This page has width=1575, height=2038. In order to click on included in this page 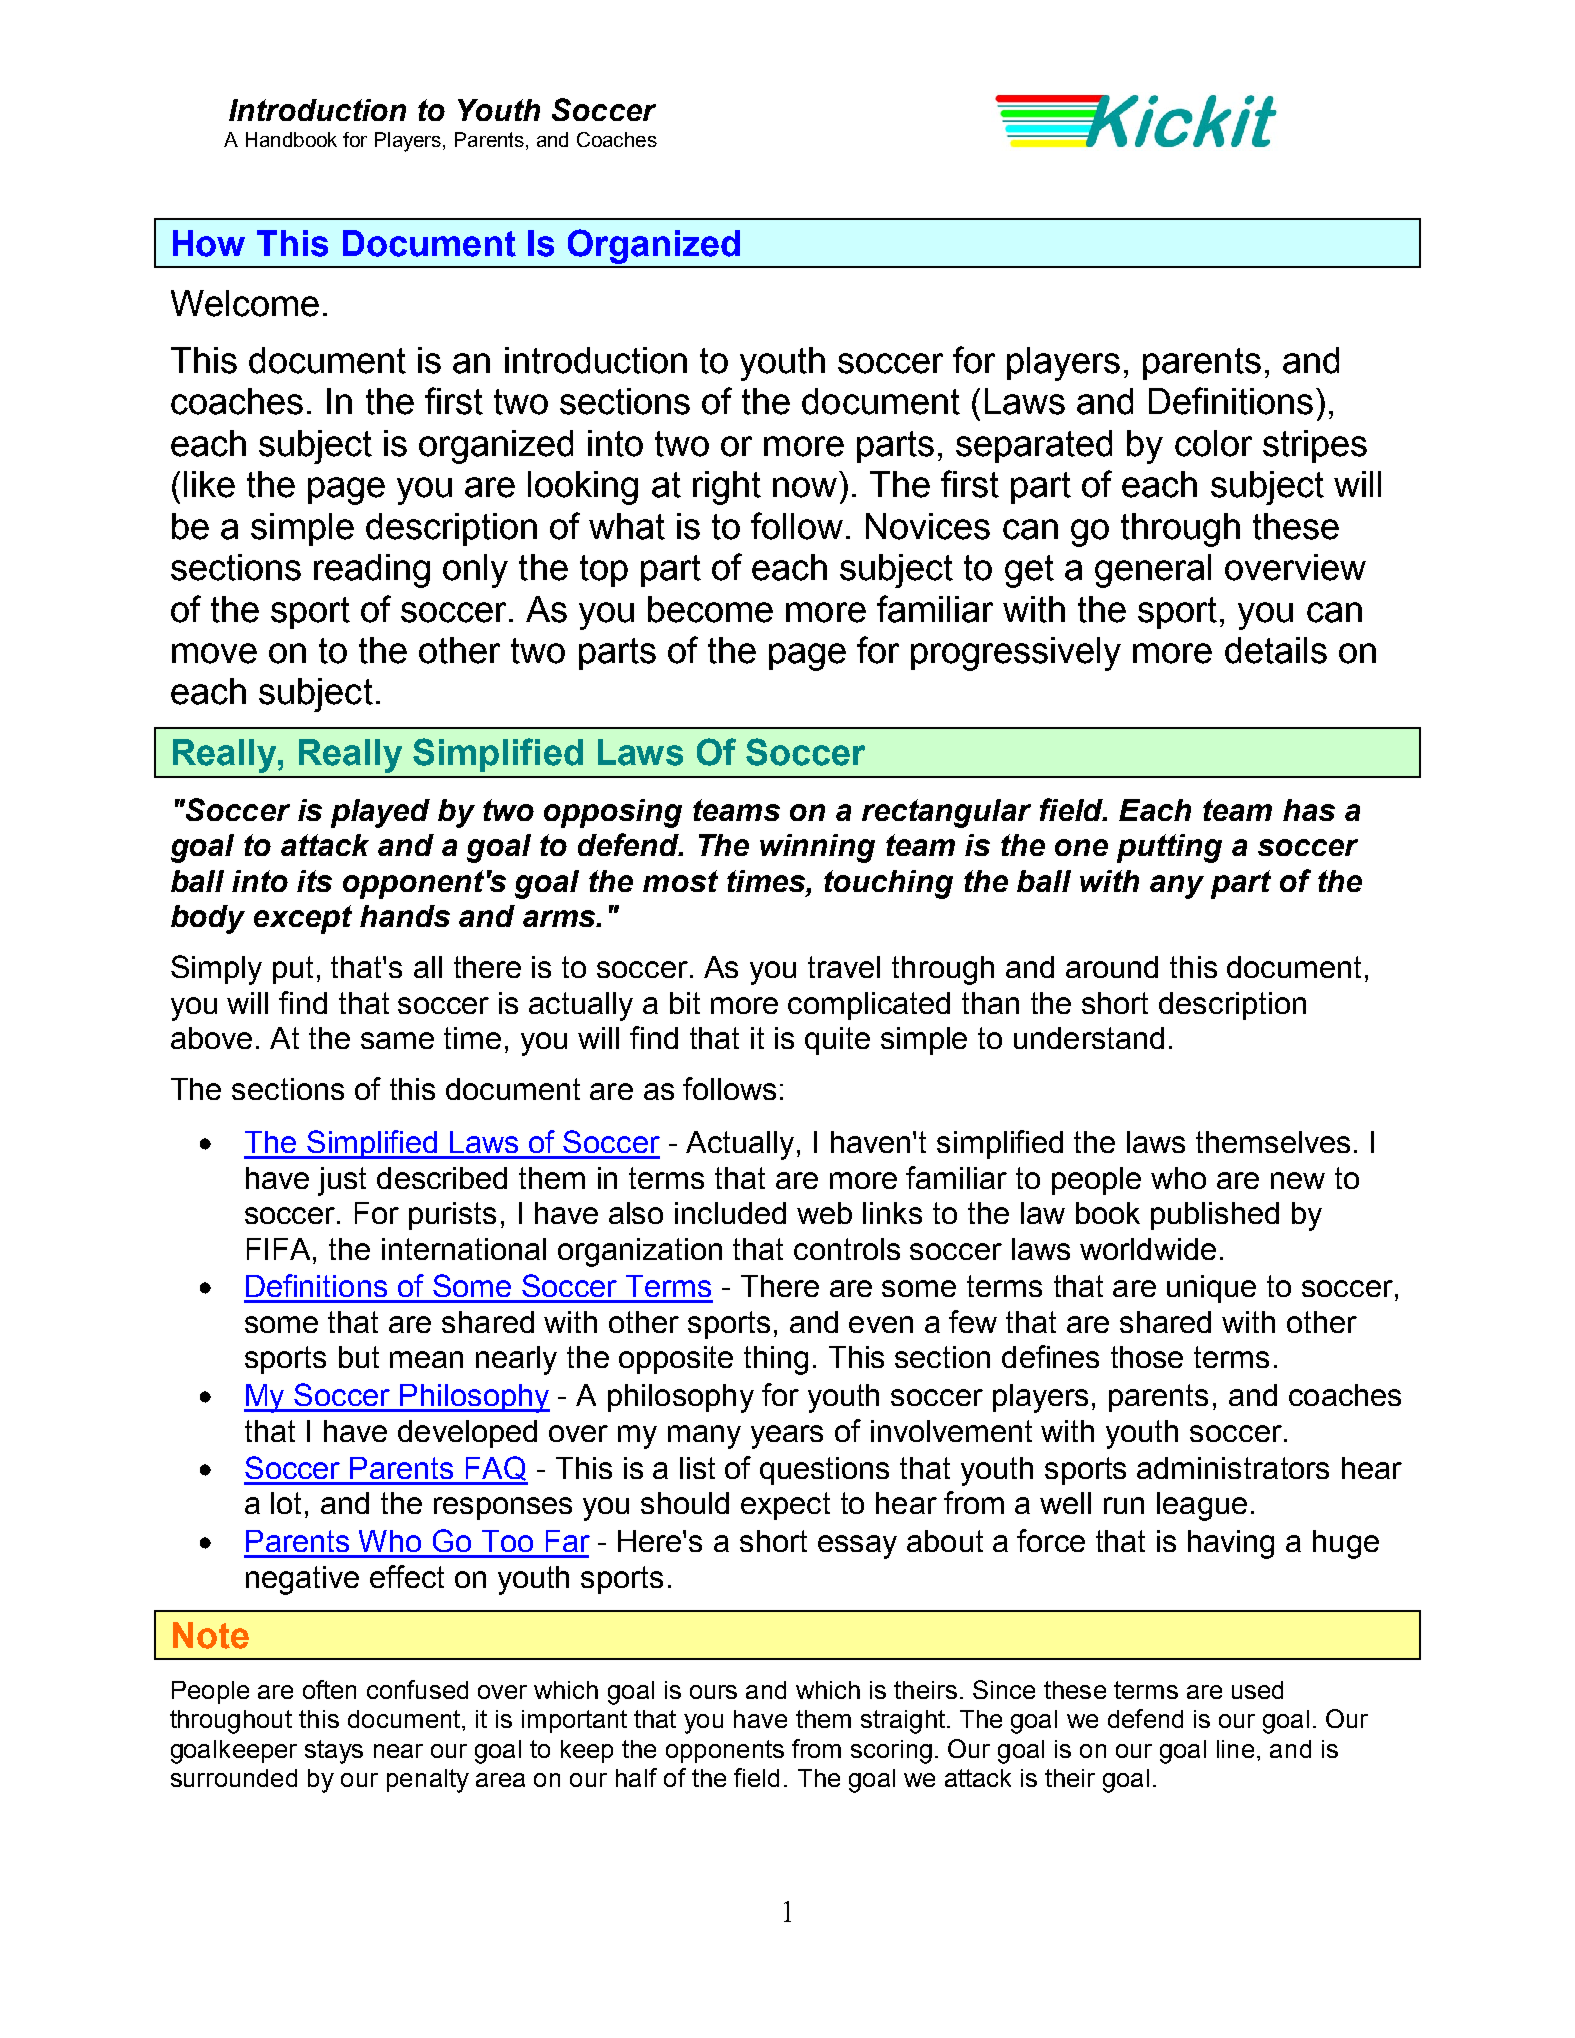, I will do `click(730, 1213)`.
